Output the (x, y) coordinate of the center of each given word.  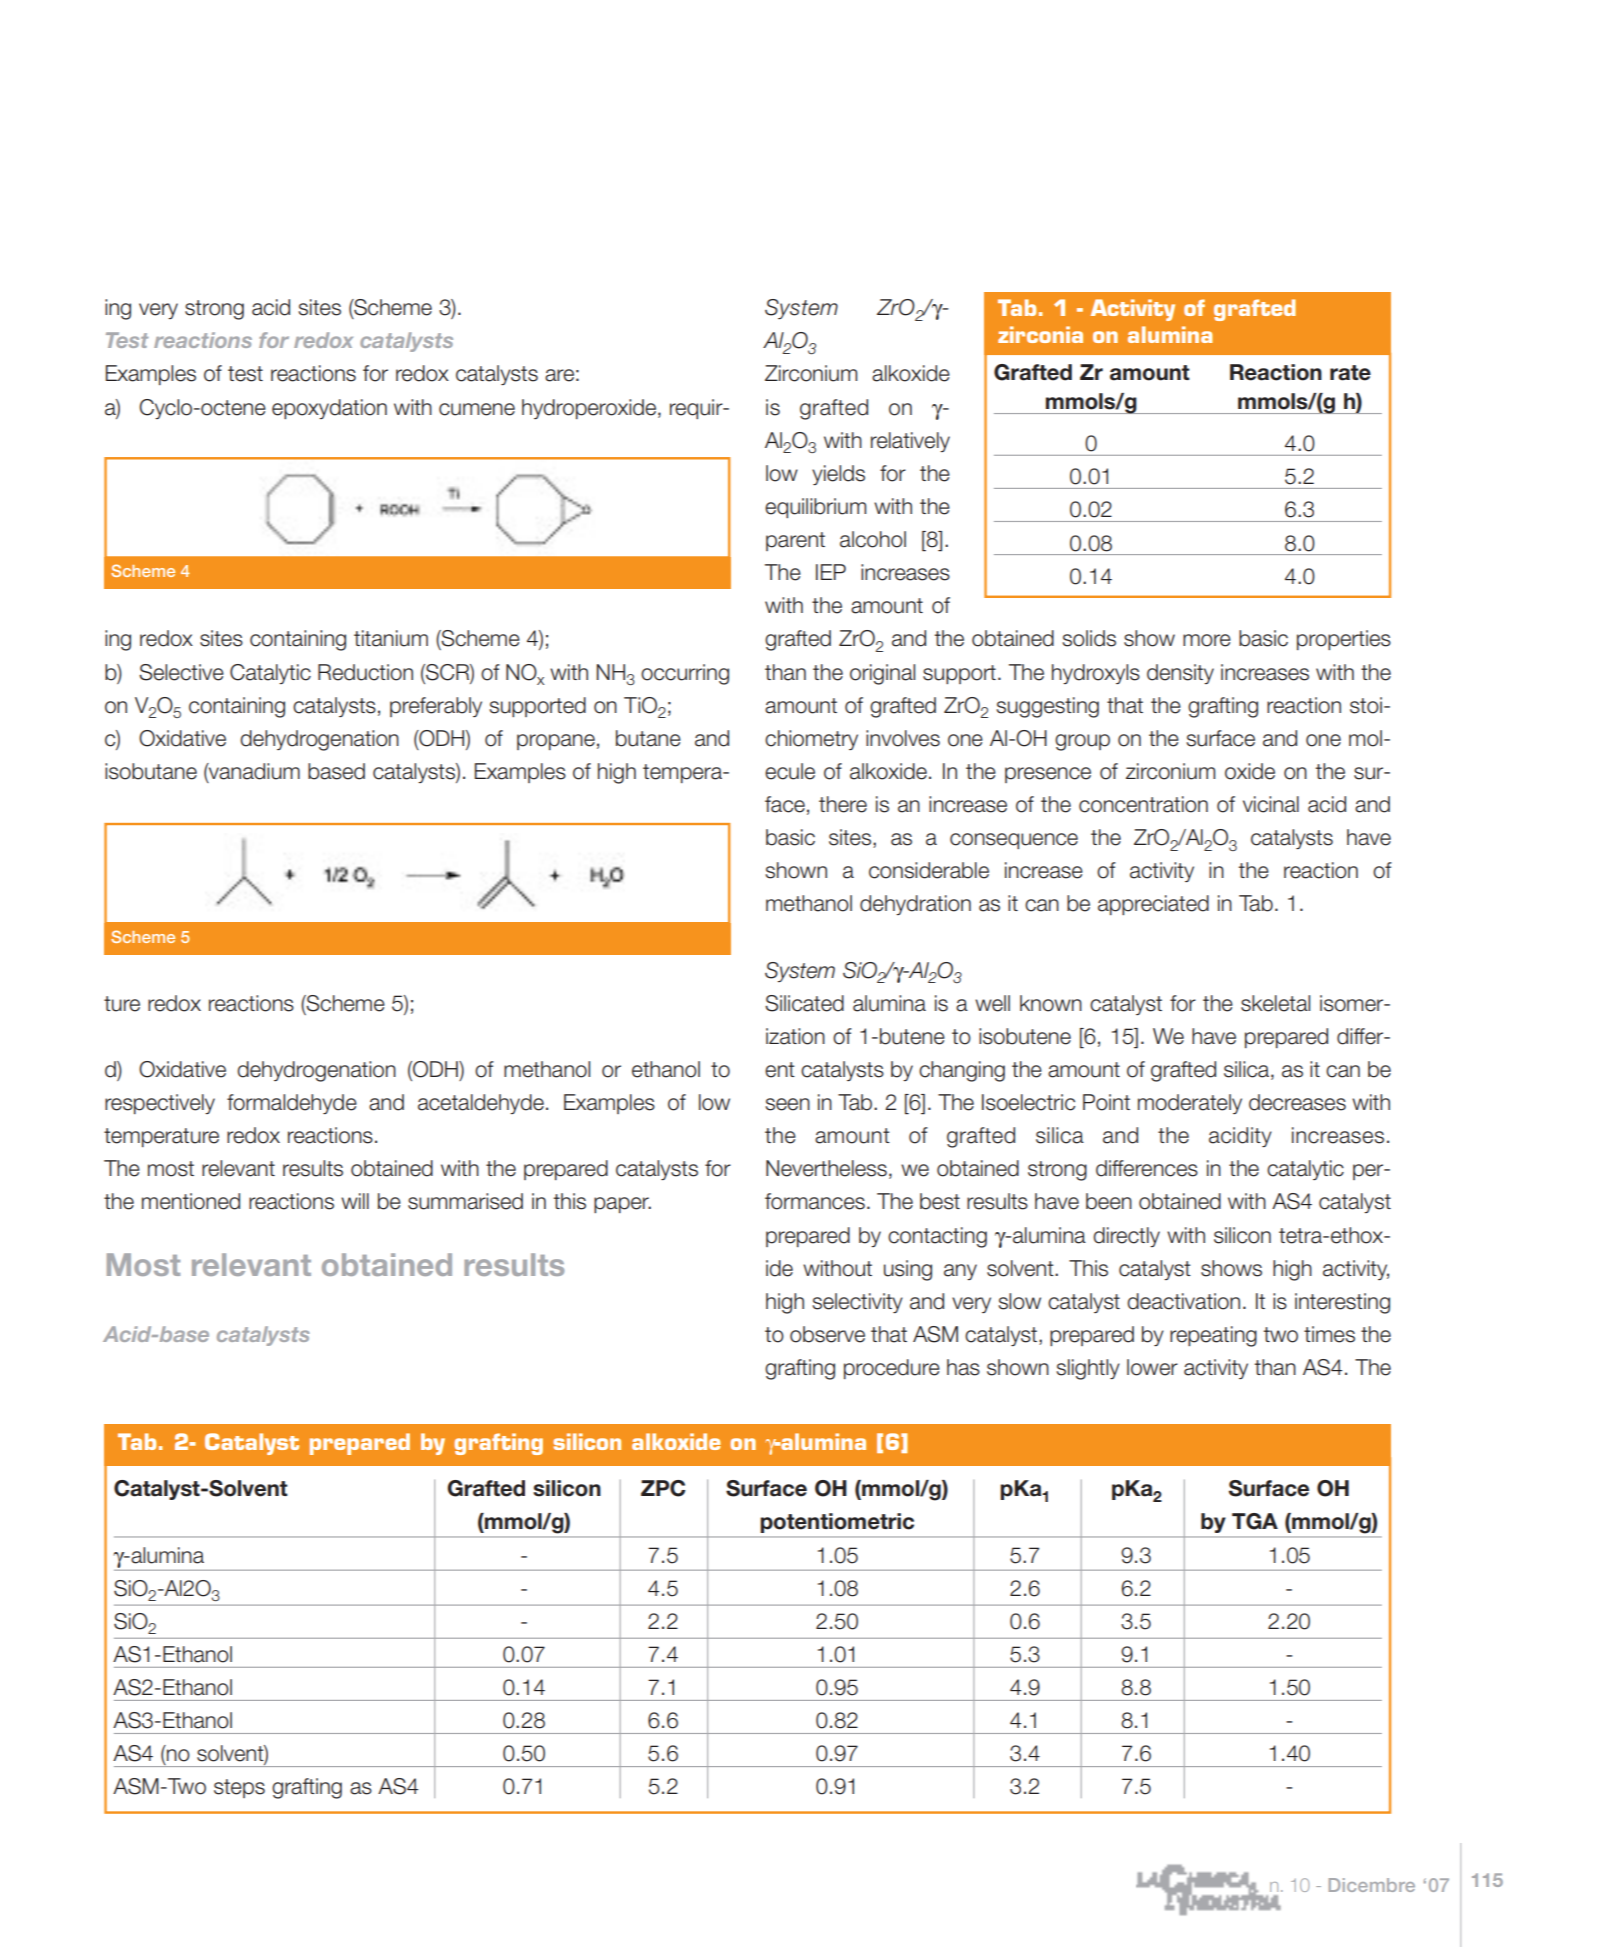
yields (838, 475)
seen (787, 1104)
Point (1106, 1102)
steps (239, 1788)
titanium (391, 638)
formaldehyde (292, 1104)
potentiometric (837, 1523)
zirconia (1040, 334)
